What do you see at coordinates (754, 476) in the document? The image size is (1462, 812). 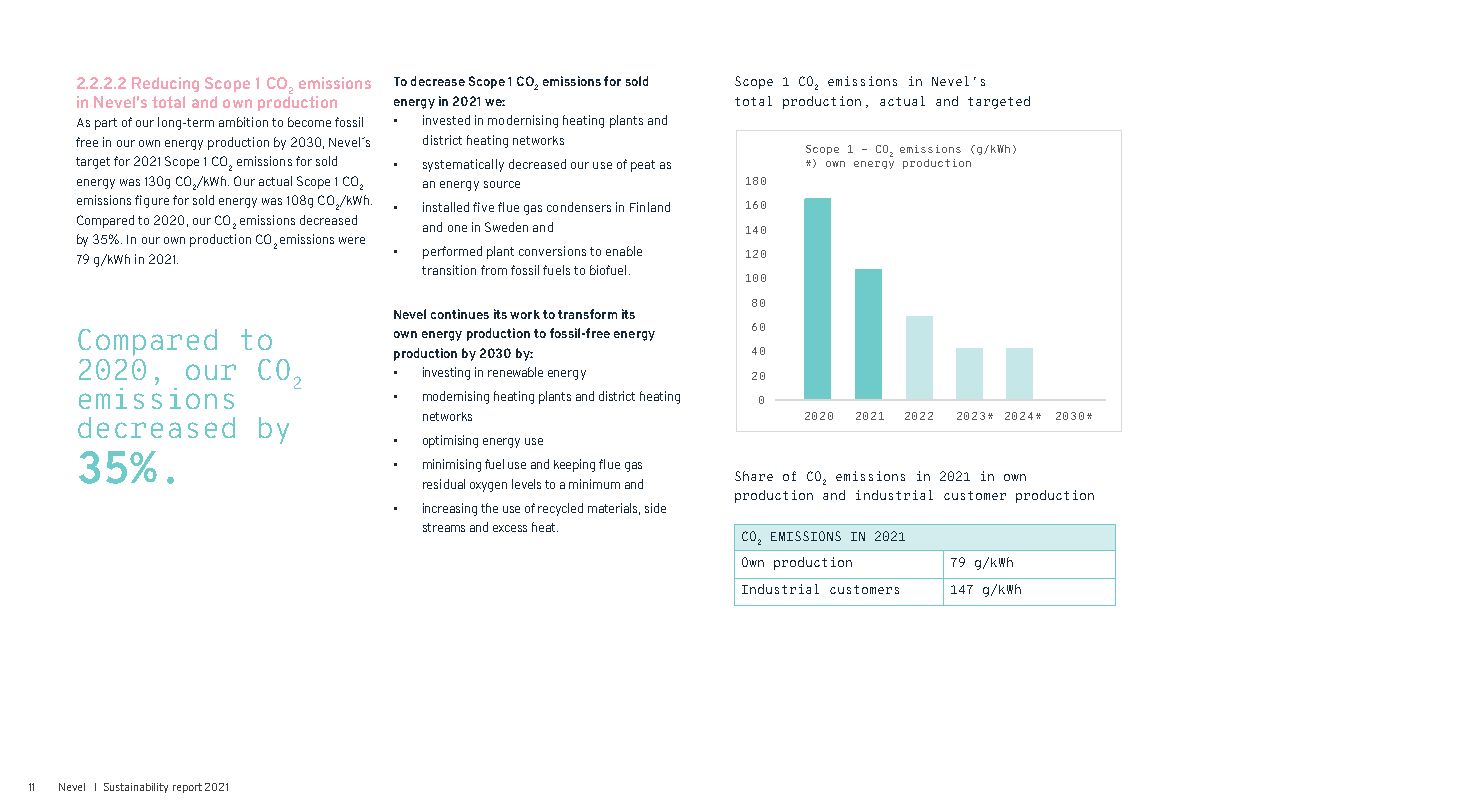 I see `Share` at bounding box center [754, 476].
